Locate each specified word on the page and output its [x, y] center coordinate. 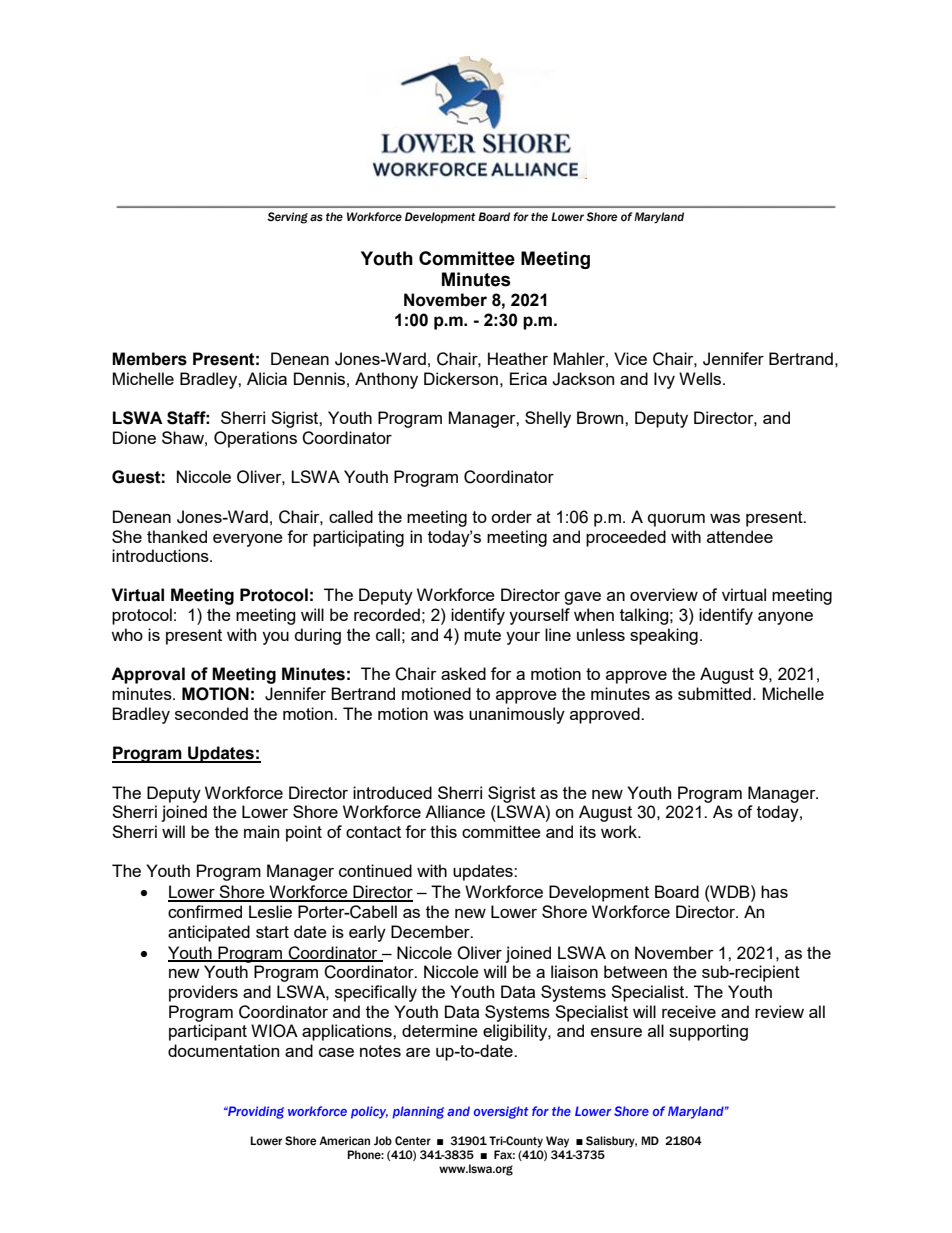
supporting [708, 1032]
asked [463, 673]
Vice [630, 358]
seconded [211, 713]
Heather [518, 358]
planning [418, 1112]
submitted [714, 693]
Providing [255, 1112]
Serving [287, 218]
